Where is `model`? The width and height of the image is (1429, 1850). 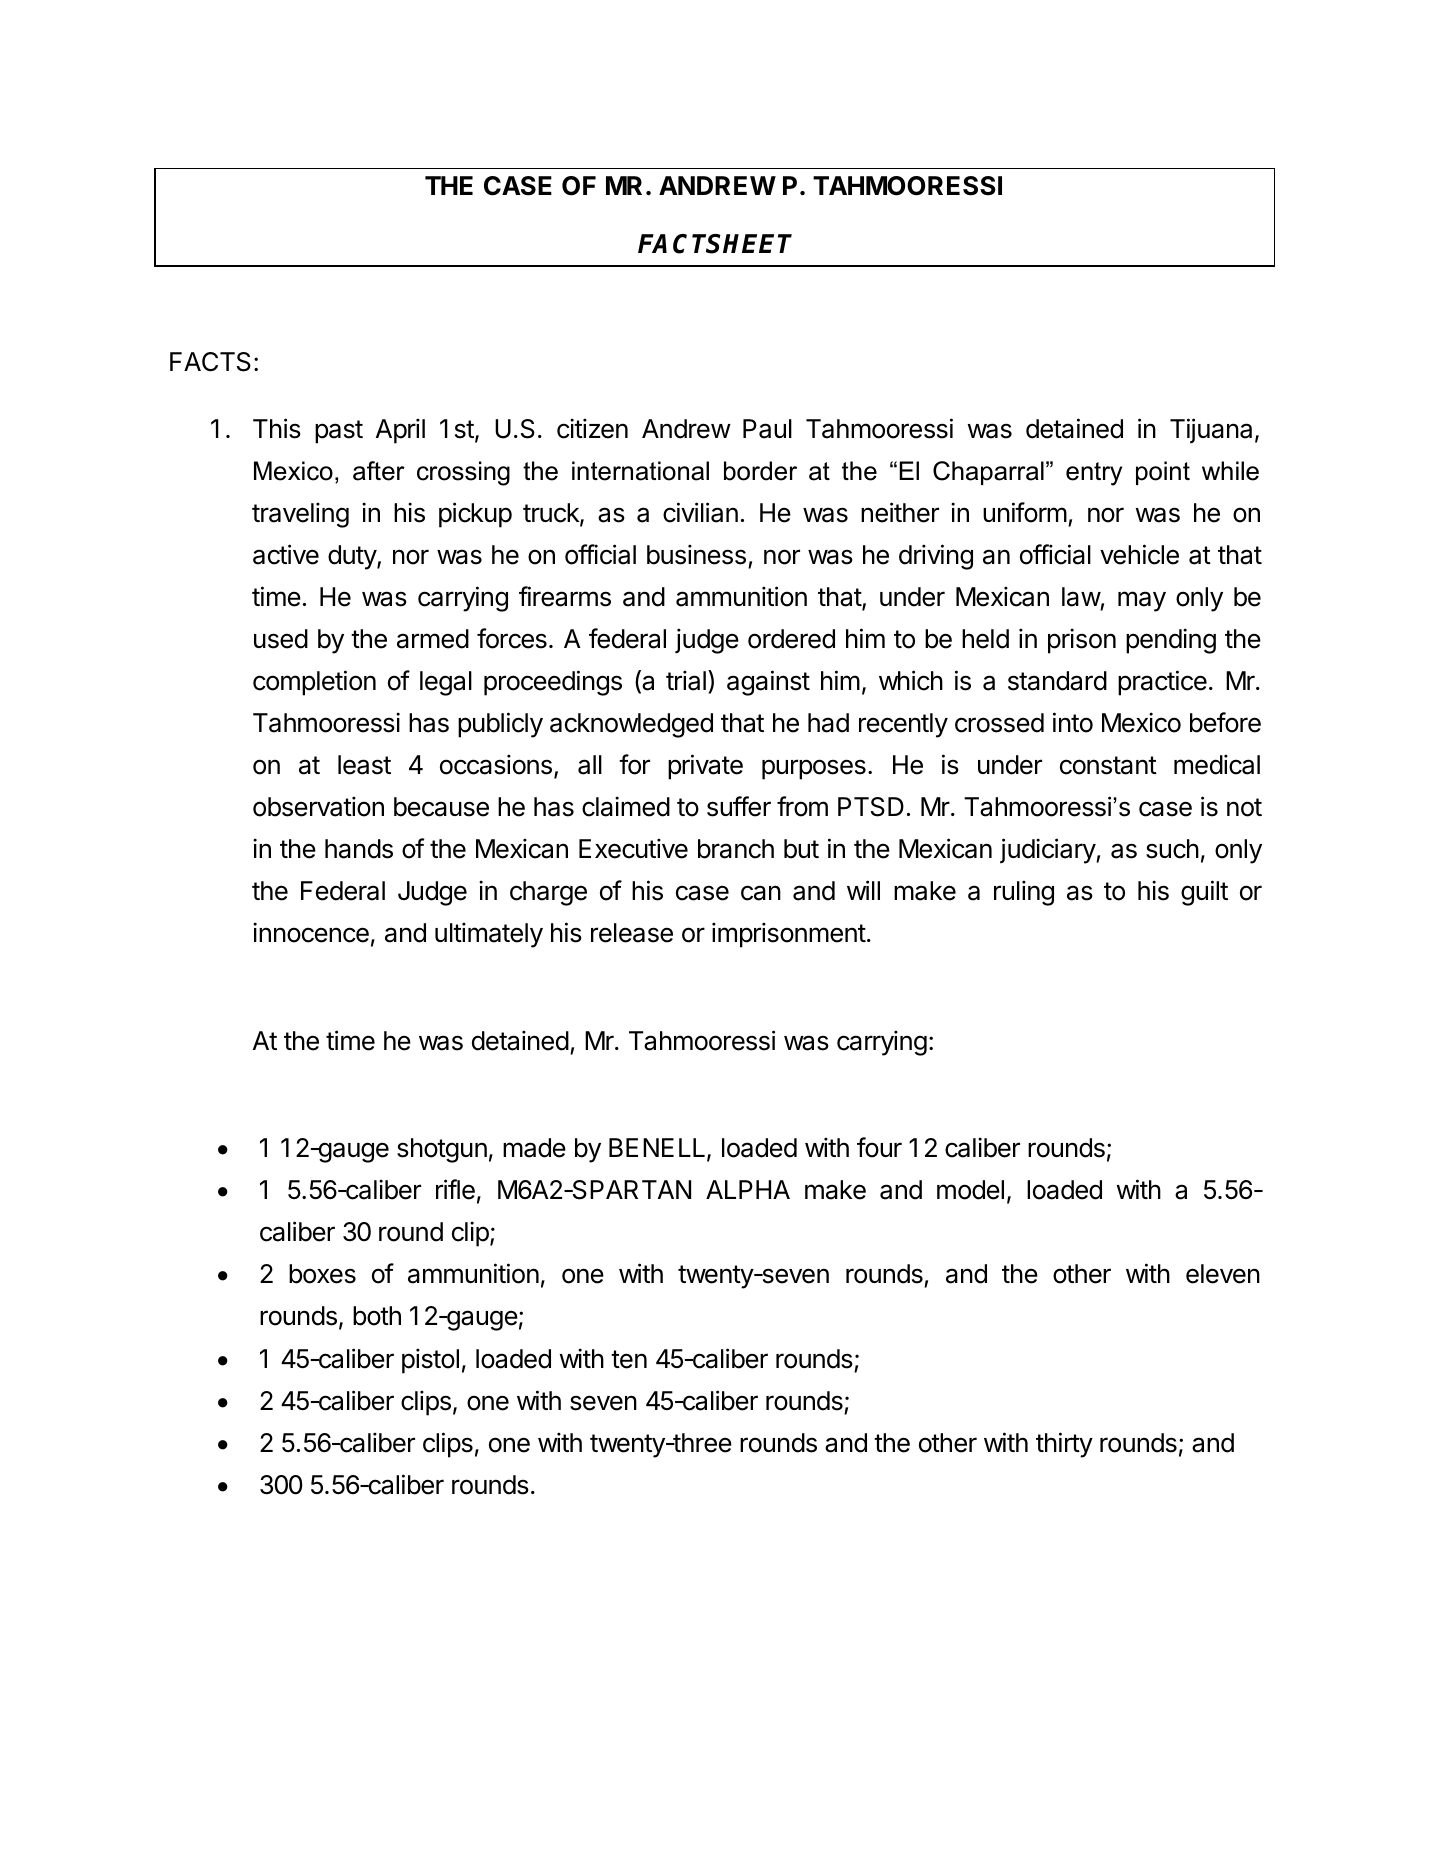
model is located at coordinates (970, 1190).
